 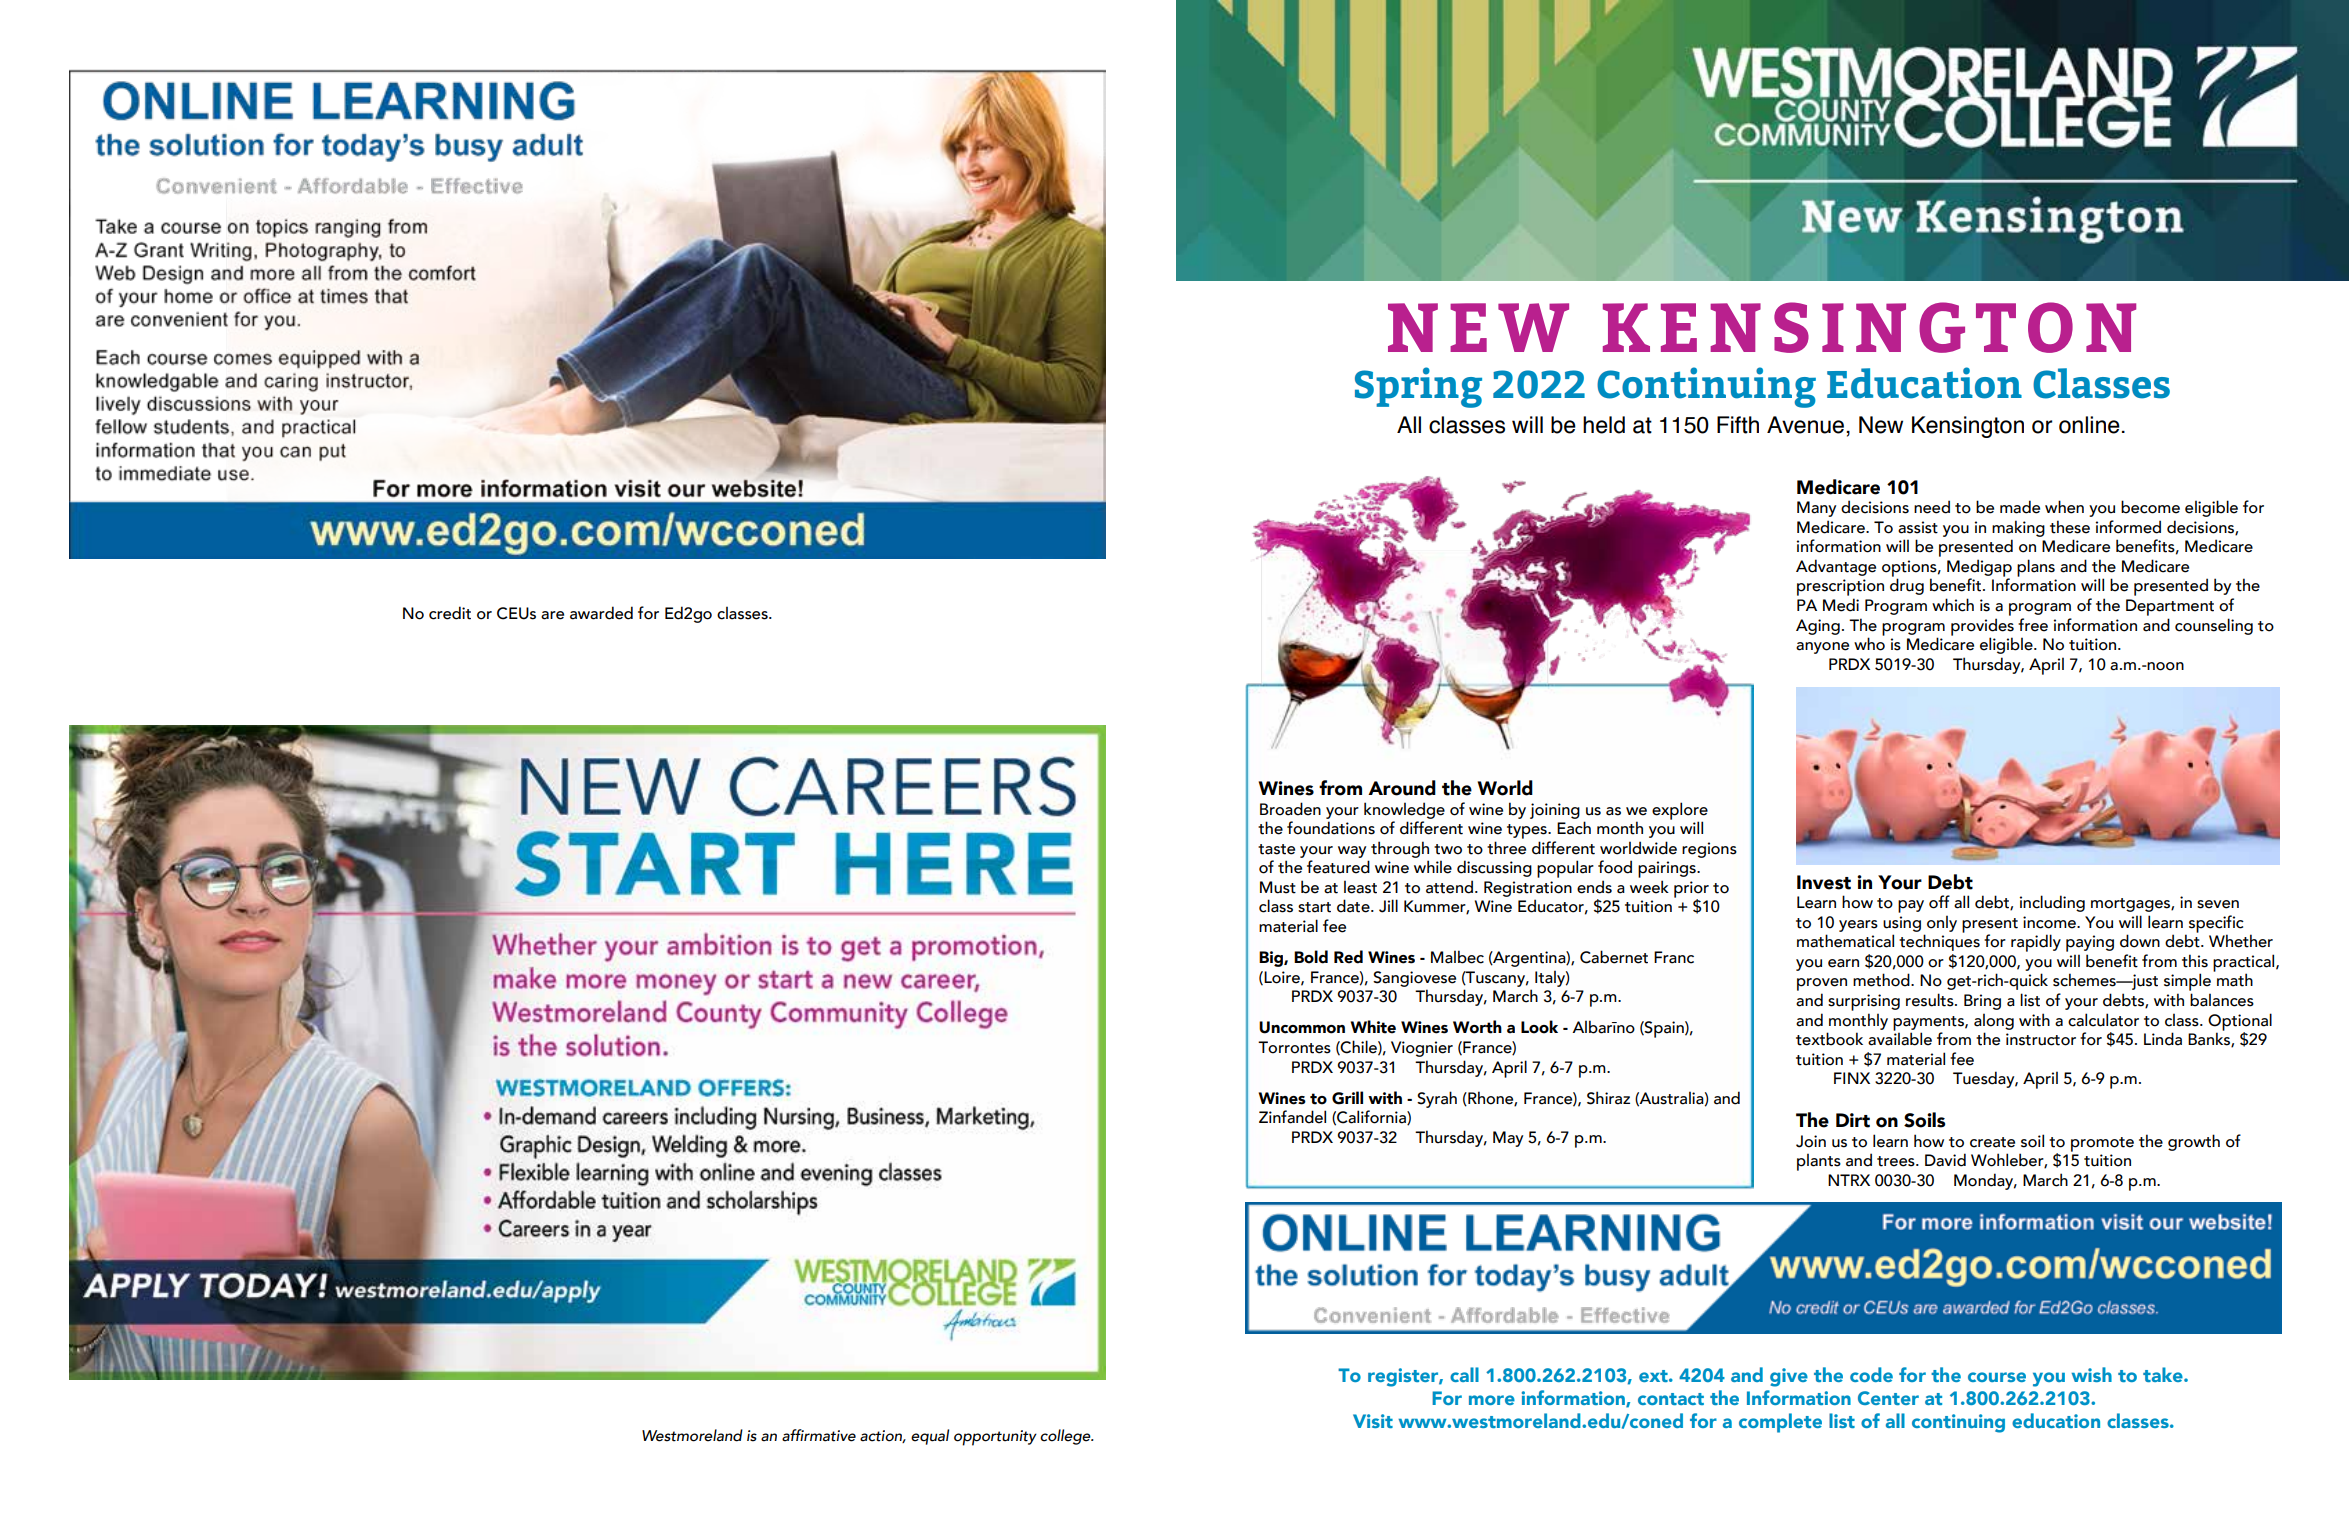 I want to click on May, so click(x=1508, y=1139).
